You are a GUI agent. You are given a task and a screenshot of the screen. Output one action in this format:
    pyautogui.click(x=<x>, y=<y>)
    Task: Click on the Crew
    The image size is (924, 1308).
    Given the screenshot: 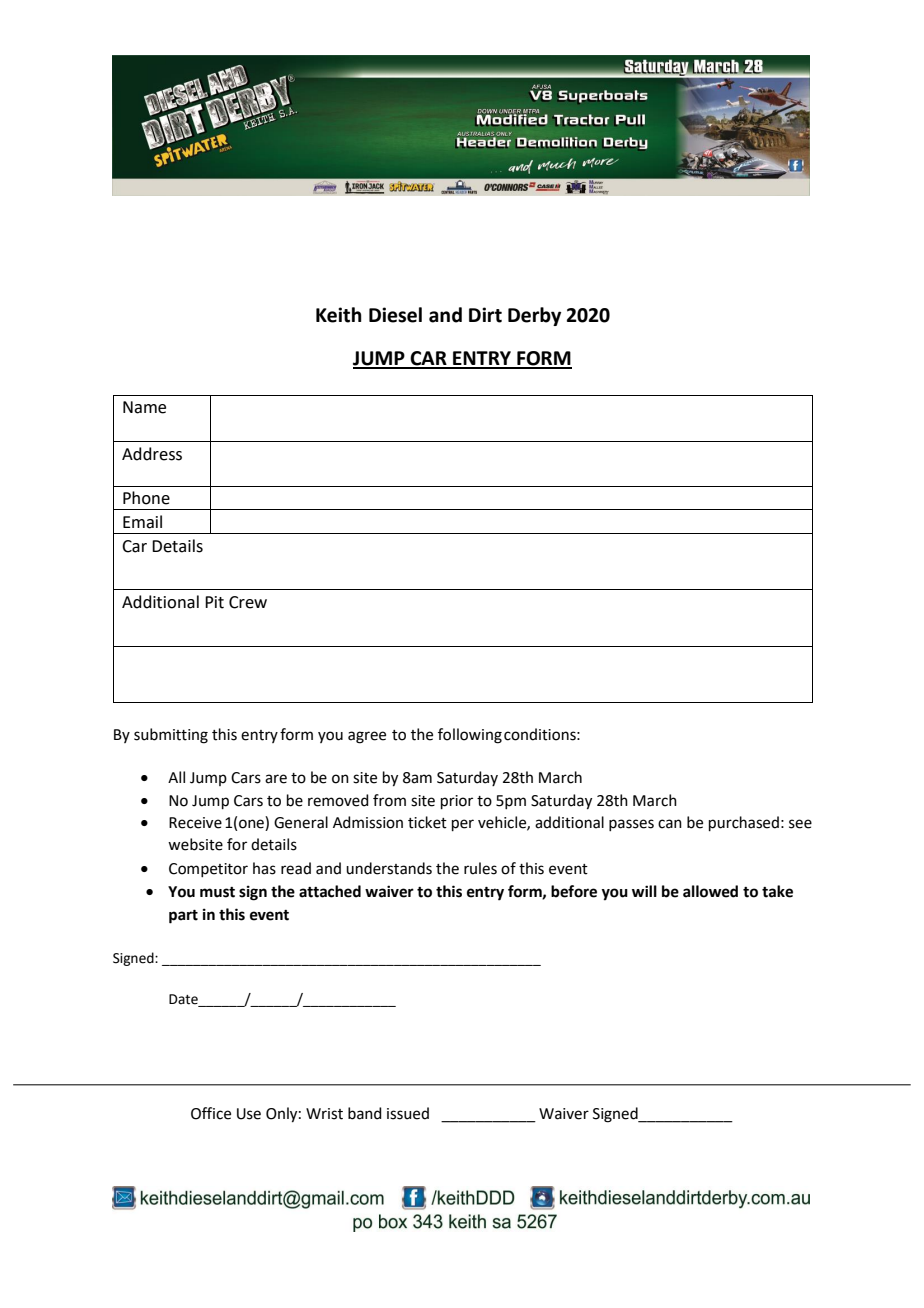 What is the action you would take?
    pyautogui.click(x=248, y=602)
